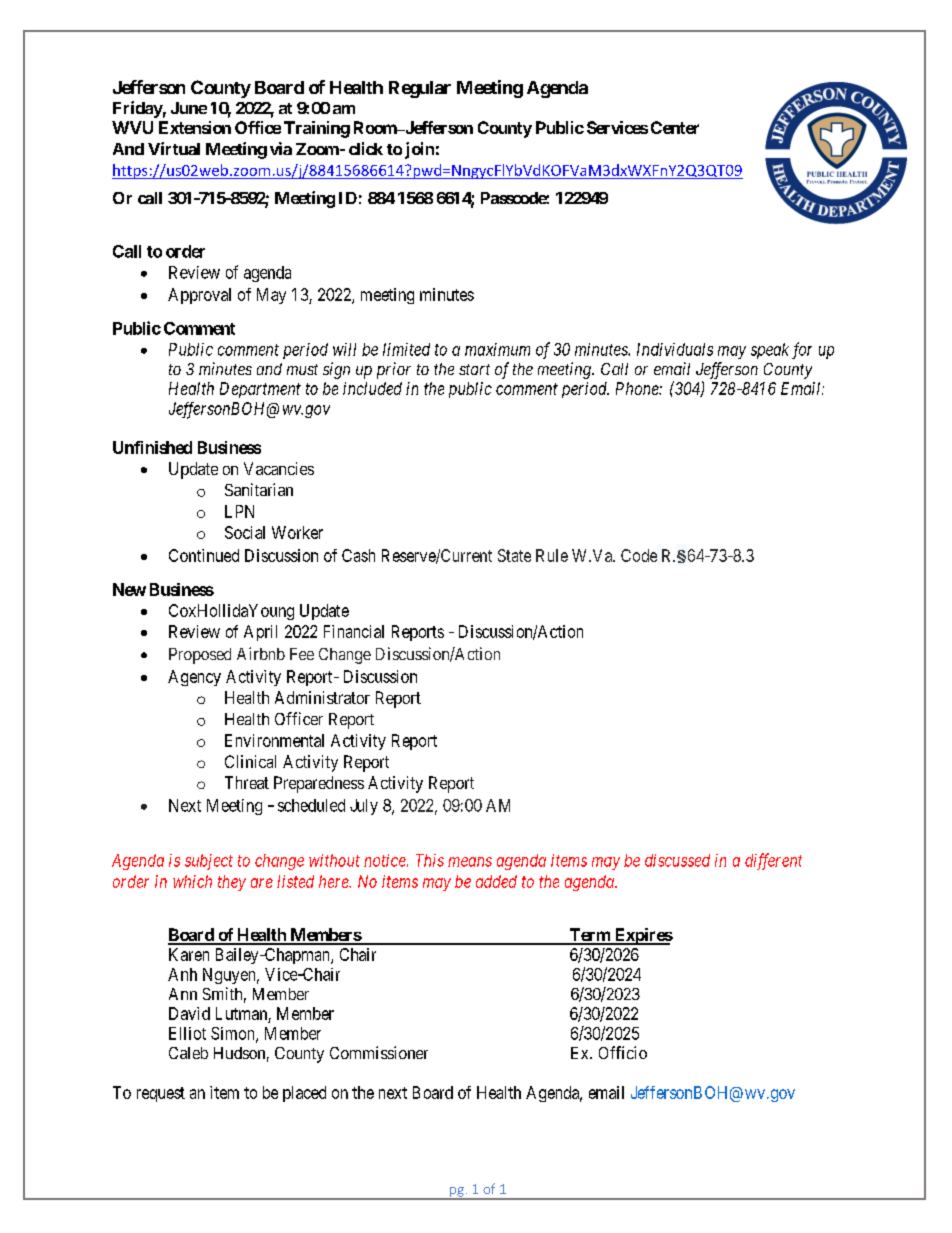 The height and width of the screenshot is (1233, 952). What do you see at coordinates (188, 1053) in the screenshot?
I see `Caleb` at bounding box center [188, 1053].
